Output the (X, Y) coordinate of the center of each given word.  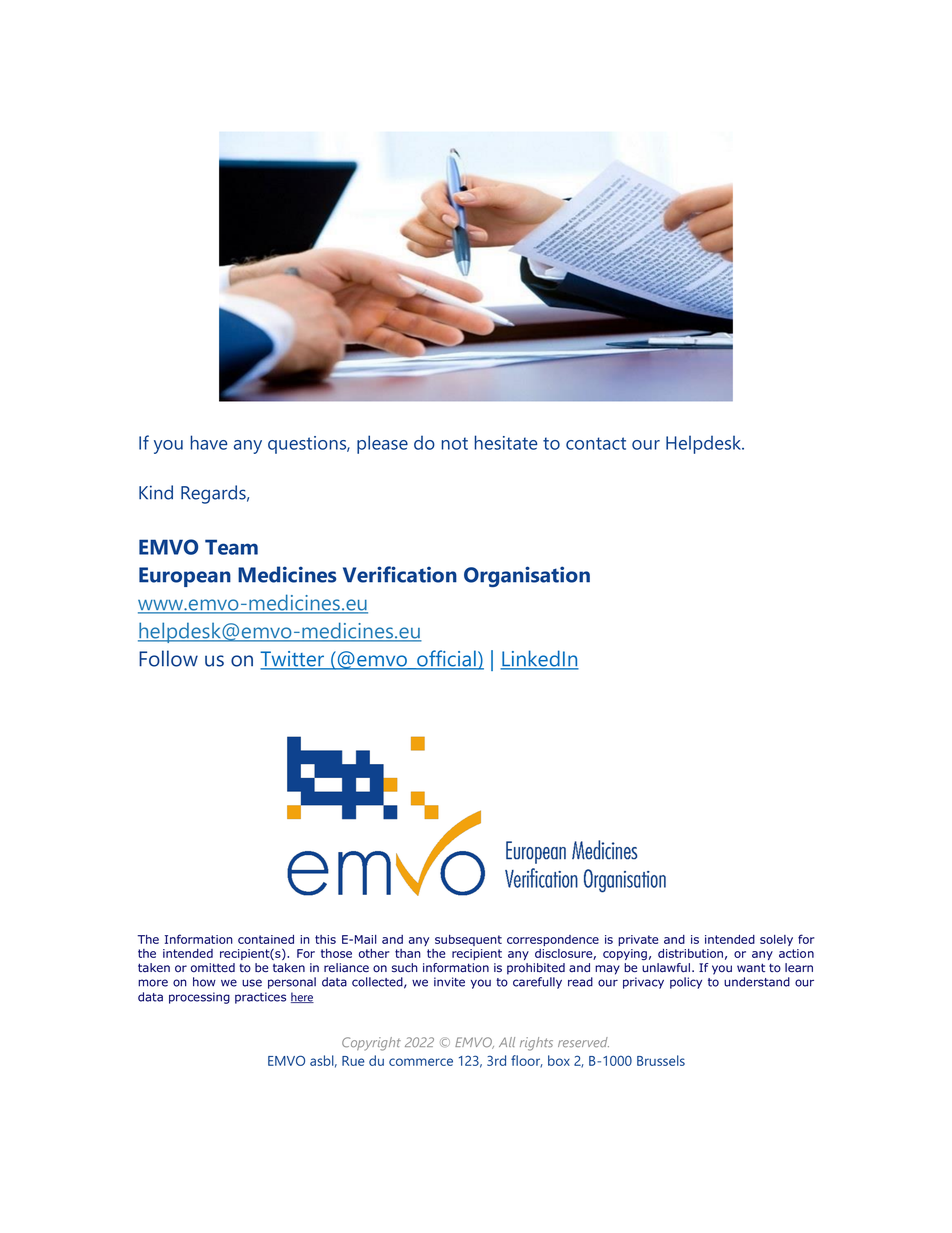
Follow (168, 658)
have (209, 442)
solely (776, 940)
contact (596, 443)
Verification (400, 574)
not (455, 443)
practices (260, 998)
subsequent (468, 940)
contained (266, 939)
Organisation (527, 576)
